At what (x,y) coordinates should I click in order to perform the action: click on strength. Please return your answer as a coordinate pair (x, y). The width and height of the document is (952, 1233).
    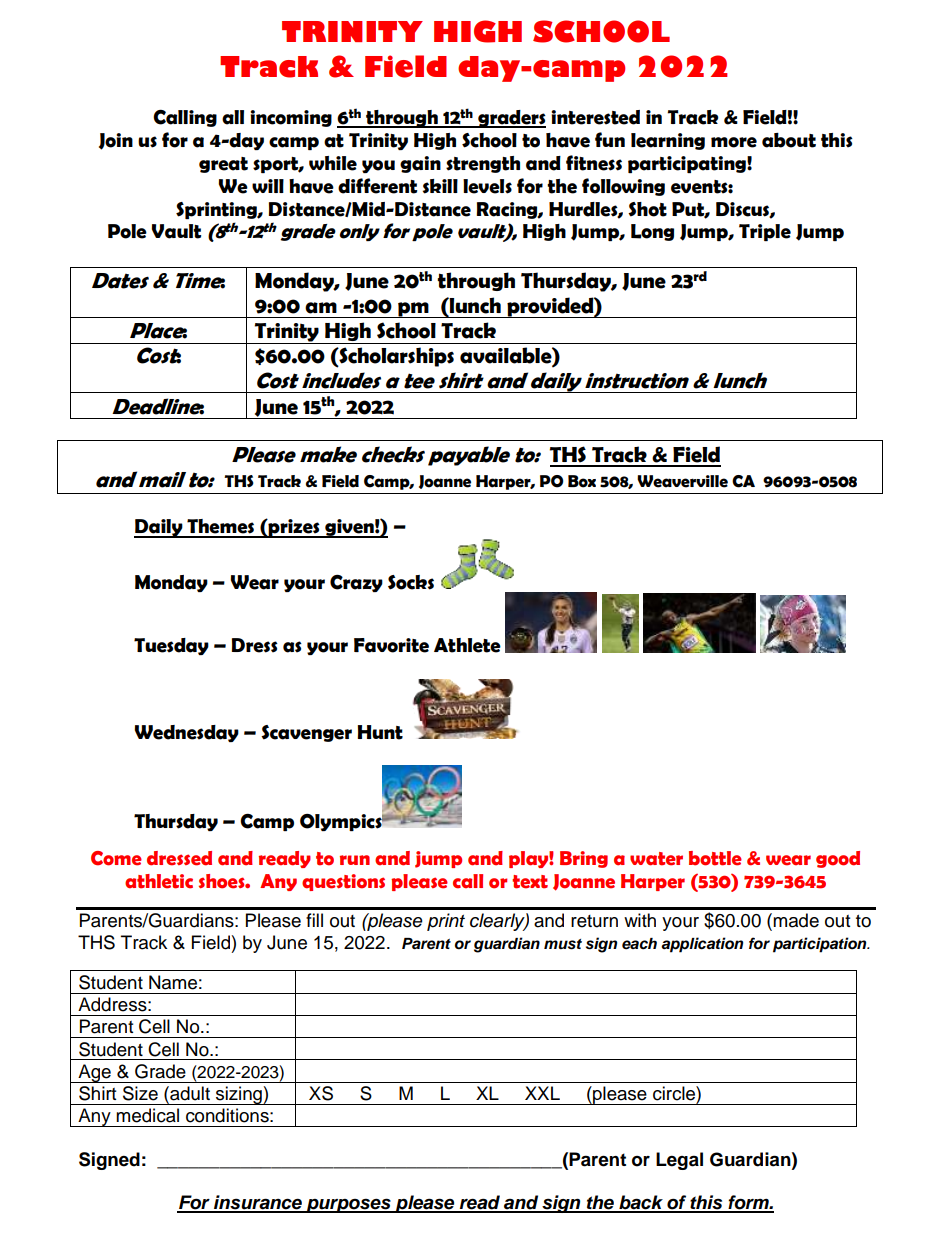
    Looking at the image, I should click on (483, 164).
